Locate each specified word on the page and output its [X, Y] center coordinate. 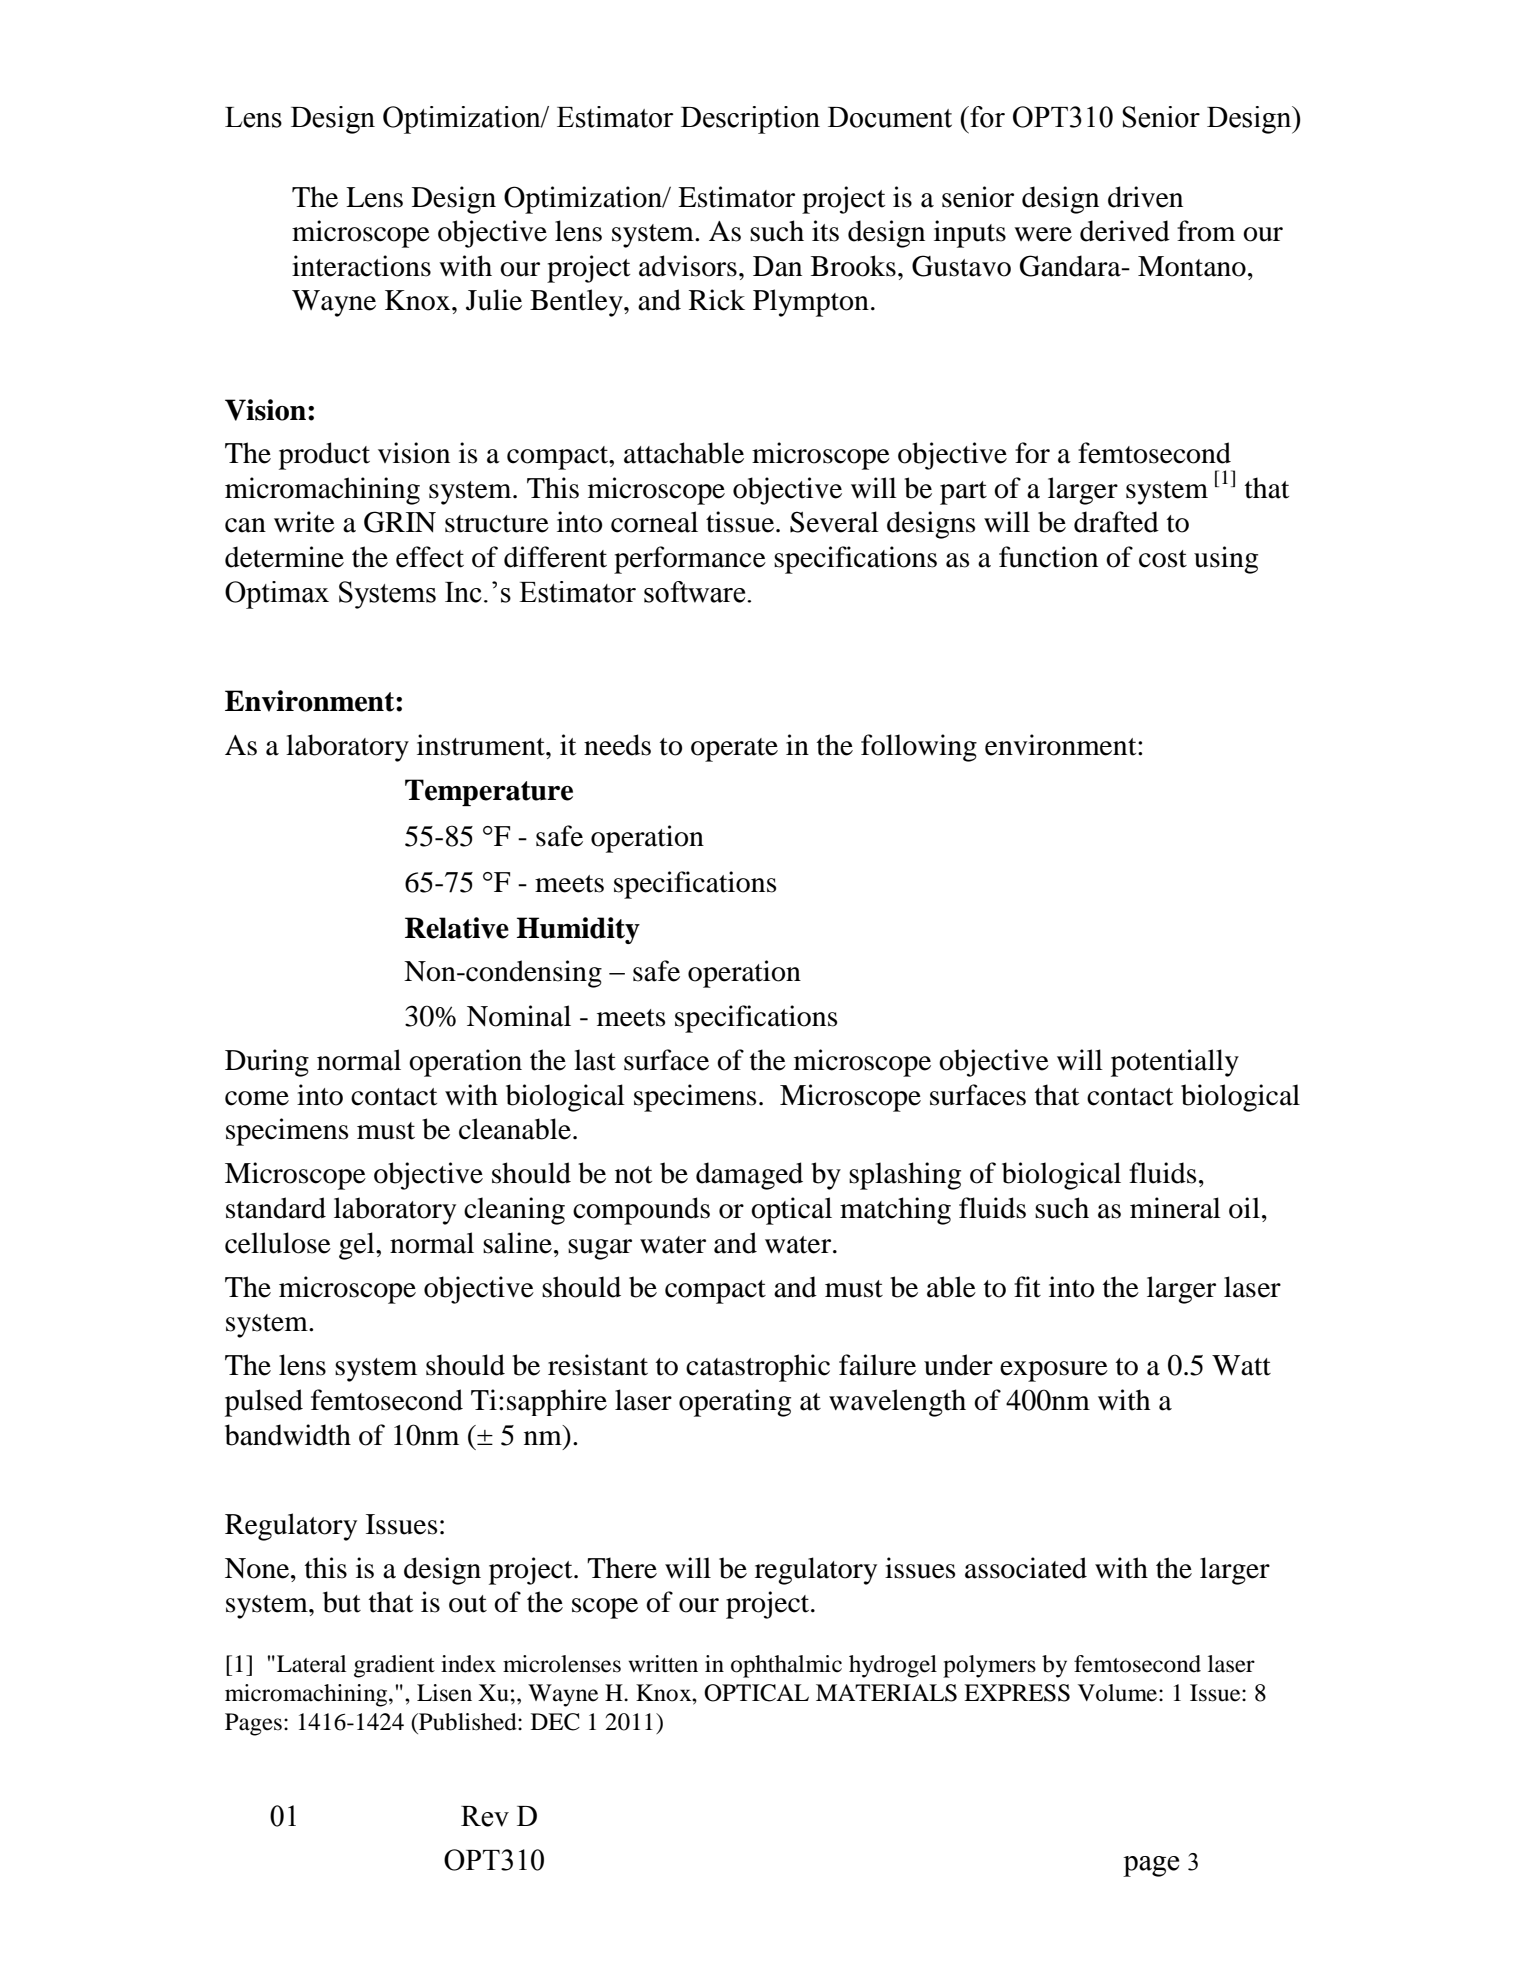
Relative [457, 928]
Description [750, 120]
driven [1145, 197]
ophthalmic [786, 1666]
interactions [361, 266]
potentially [1175, 1063]
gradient [394, 1666]
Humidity [578, 930]
